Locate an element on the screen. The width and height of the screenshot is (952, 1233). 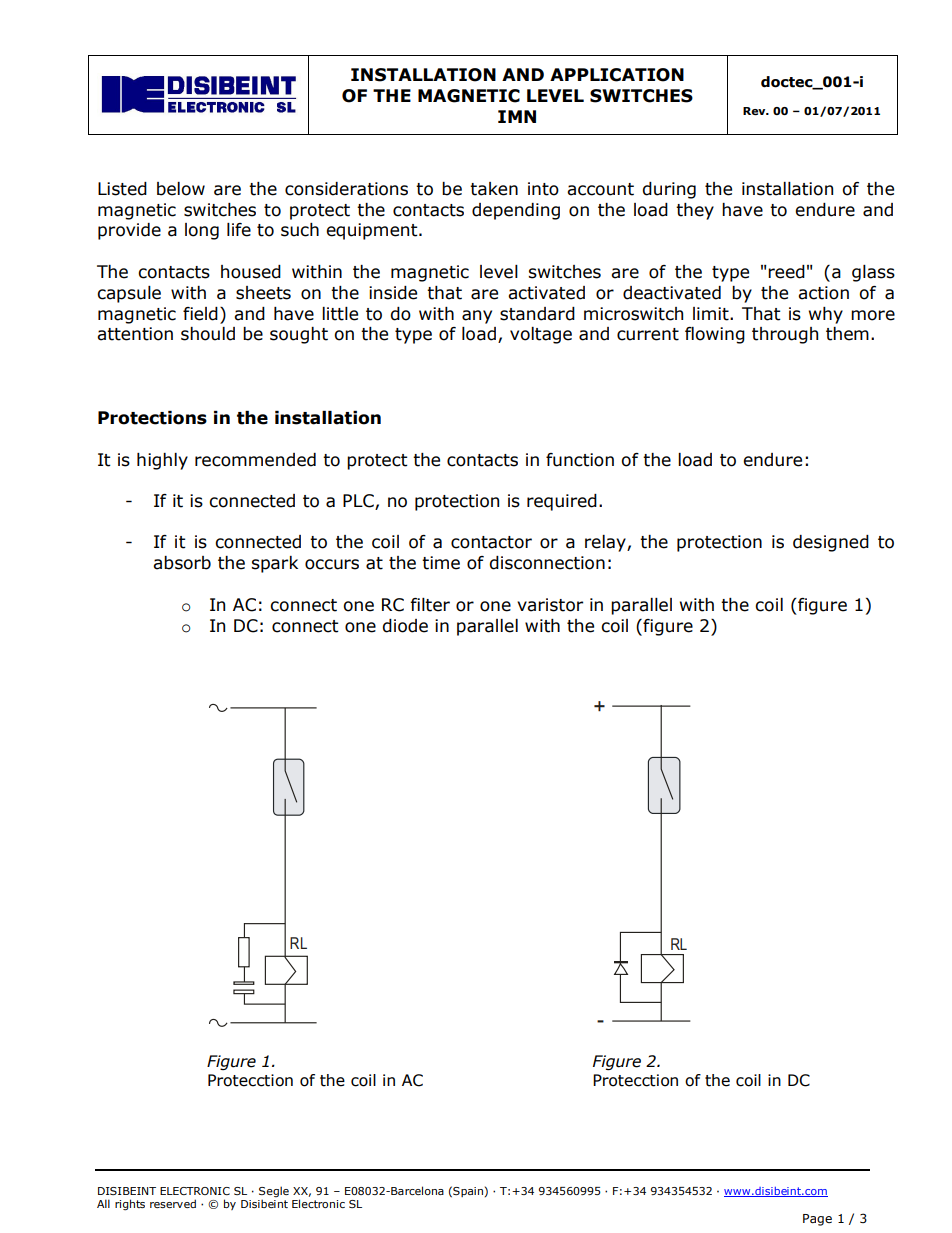
diode is located at coordinates (405, 626).
